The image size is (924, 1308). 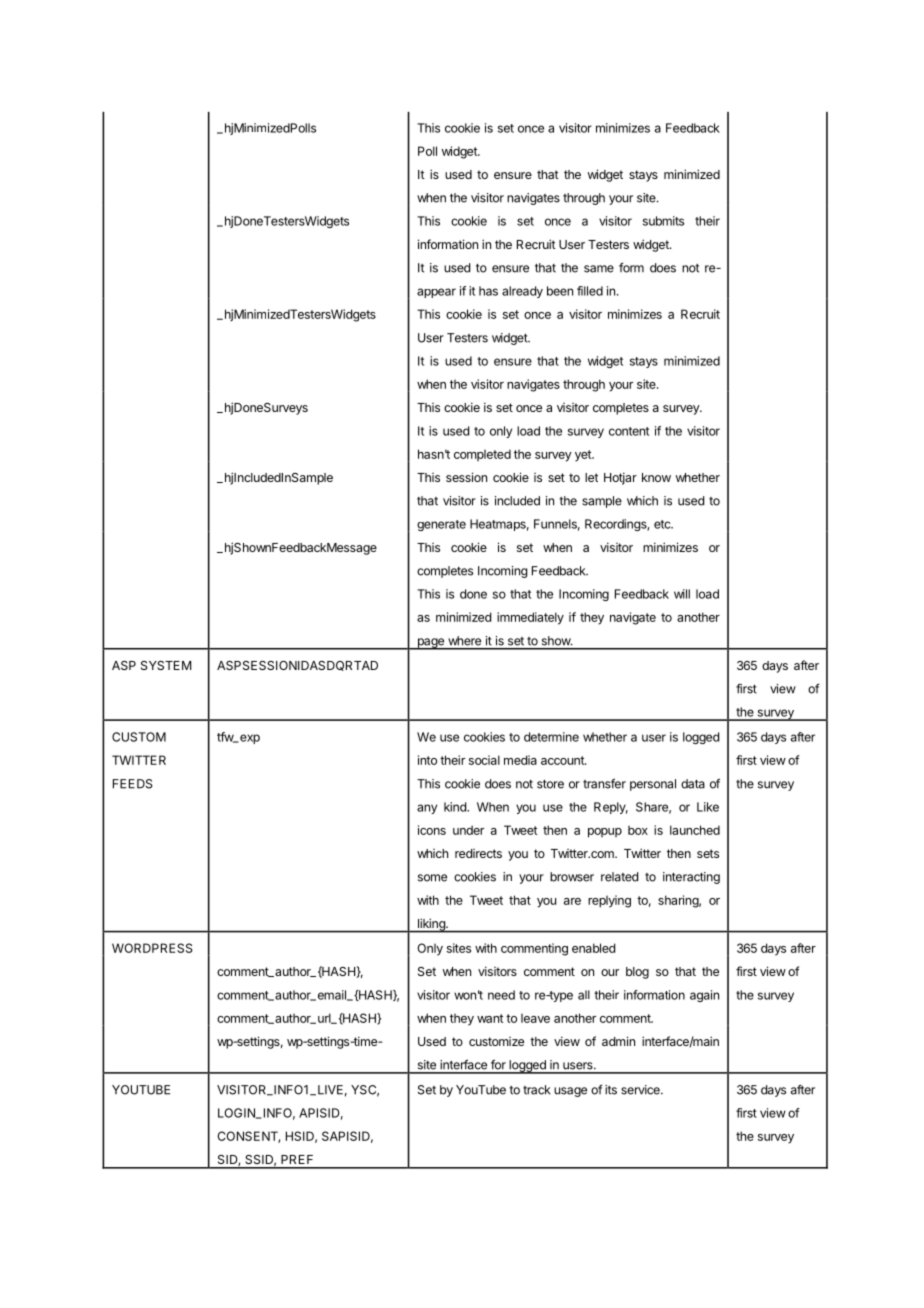 I want to click on generate, so click(x=441, y=525).
